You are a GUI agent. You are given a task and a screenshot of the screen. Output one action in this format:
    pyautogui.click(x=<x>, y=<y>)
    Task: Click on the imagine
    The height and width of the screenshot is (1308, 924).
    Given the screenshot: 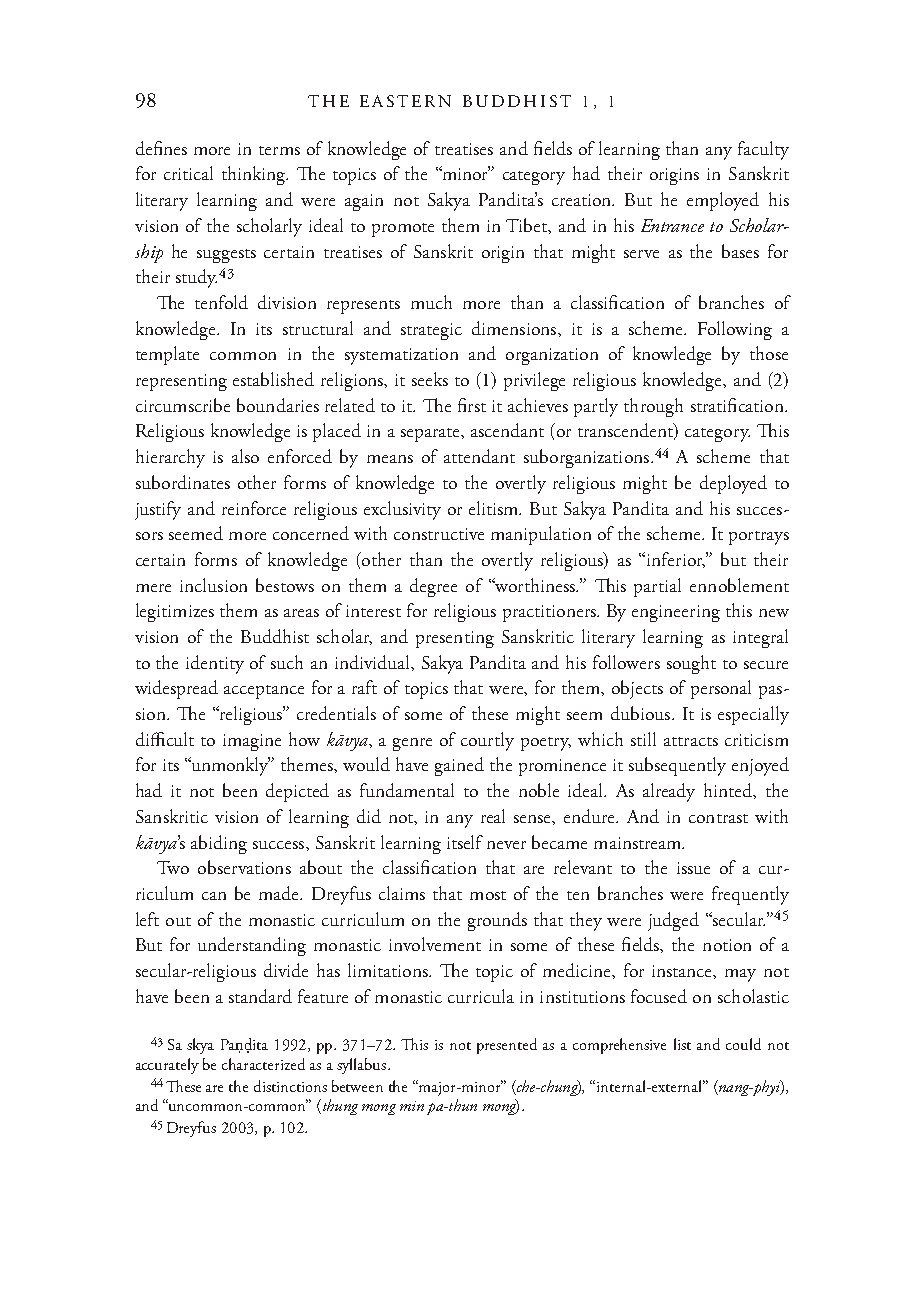 What is the action you would take?
    pyautogui.click(x=252, y=742)
